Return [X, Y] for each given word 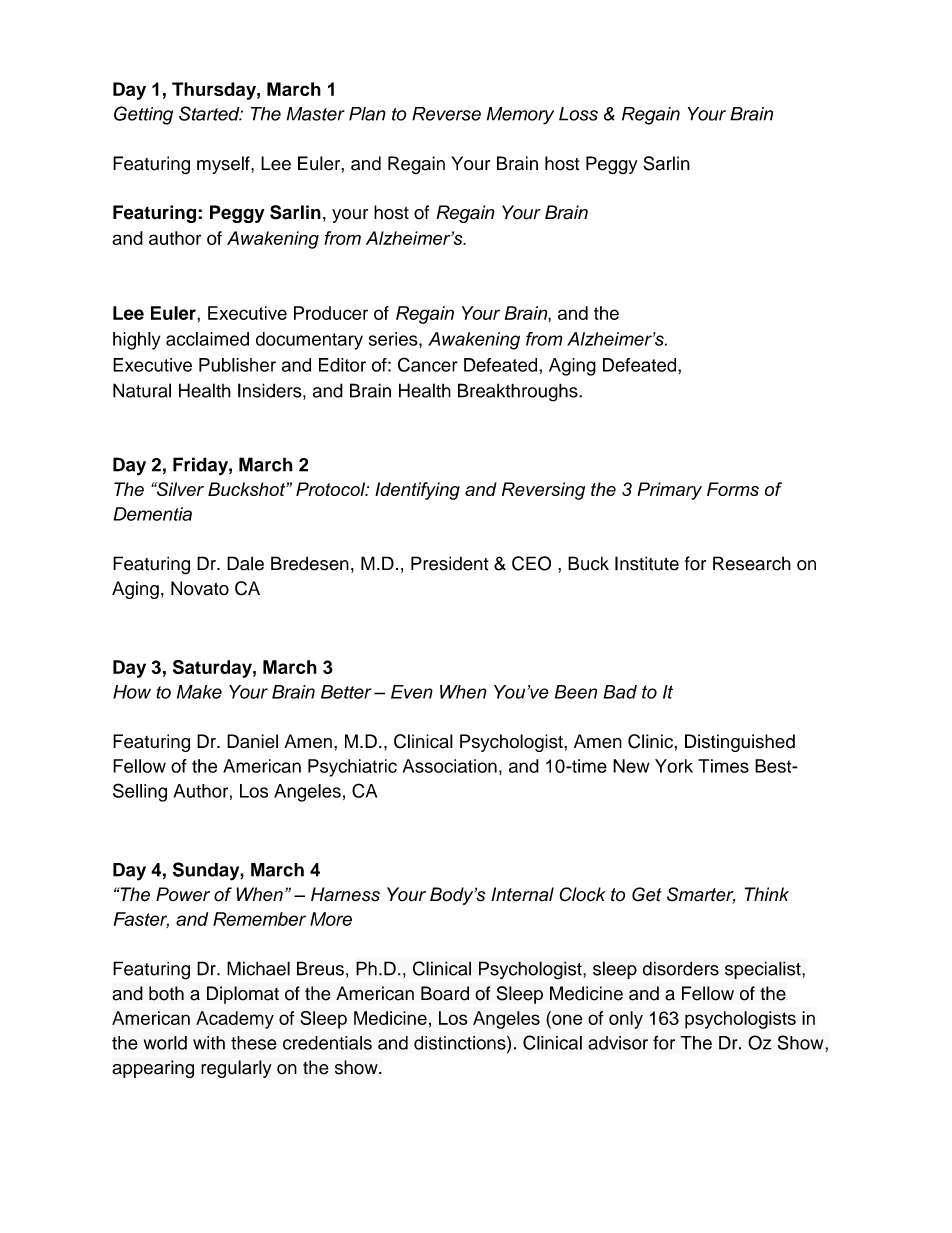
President [450, 563]
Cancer [428, 364]
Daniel [252, 741]
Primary [669, 491]
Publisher [237, 365]
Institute [647, 563]
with [209, 1043]
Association [450, 766]
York [674, 766]
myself [224, 165]
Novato [200, 588]
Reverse [446, 114]
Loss [578, 114]
